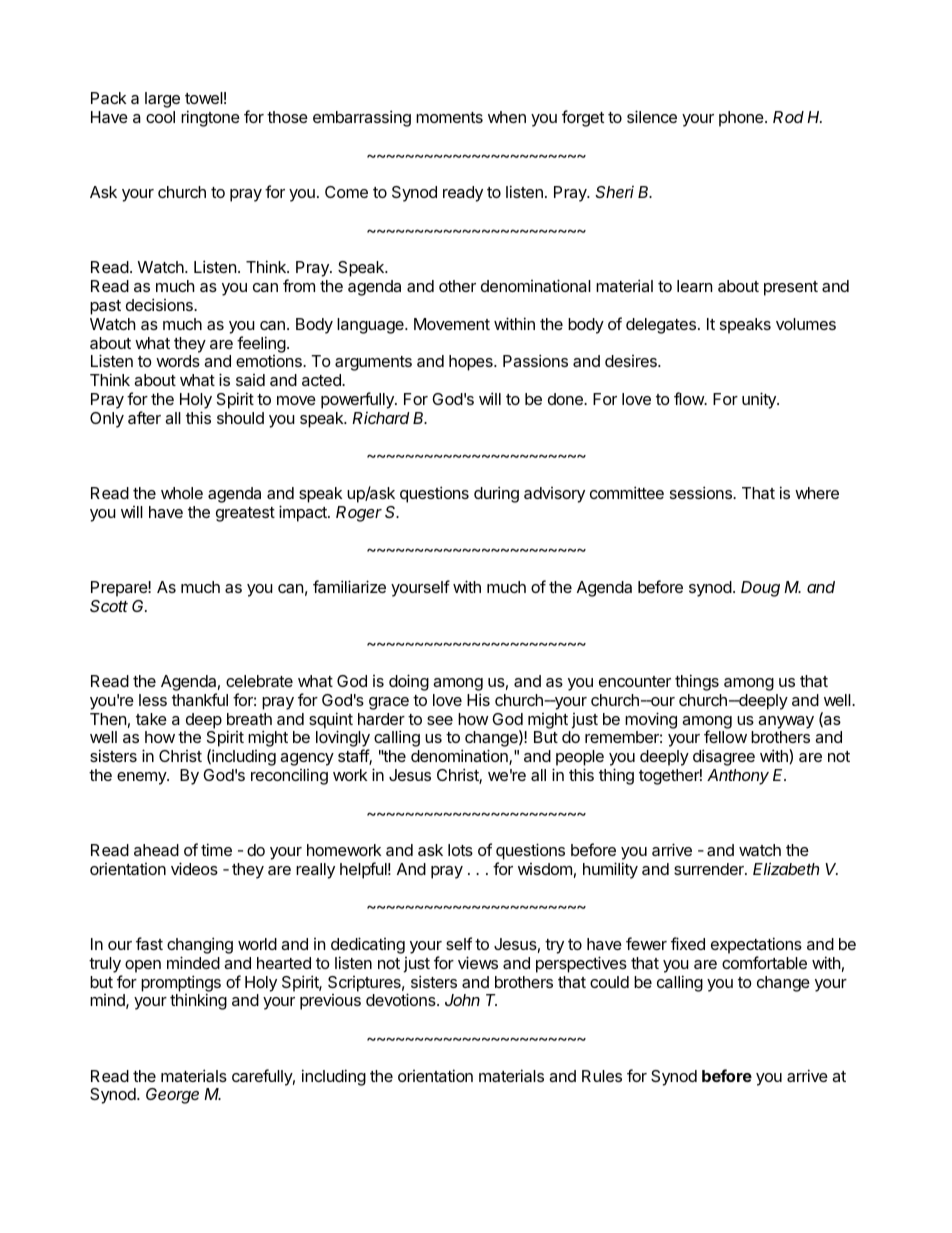 This screenshot has width=952, height=1233. What do you see at coordinates (172, 1096) in the screenshot?
I see `George` at bounding box center [172, 1096].
